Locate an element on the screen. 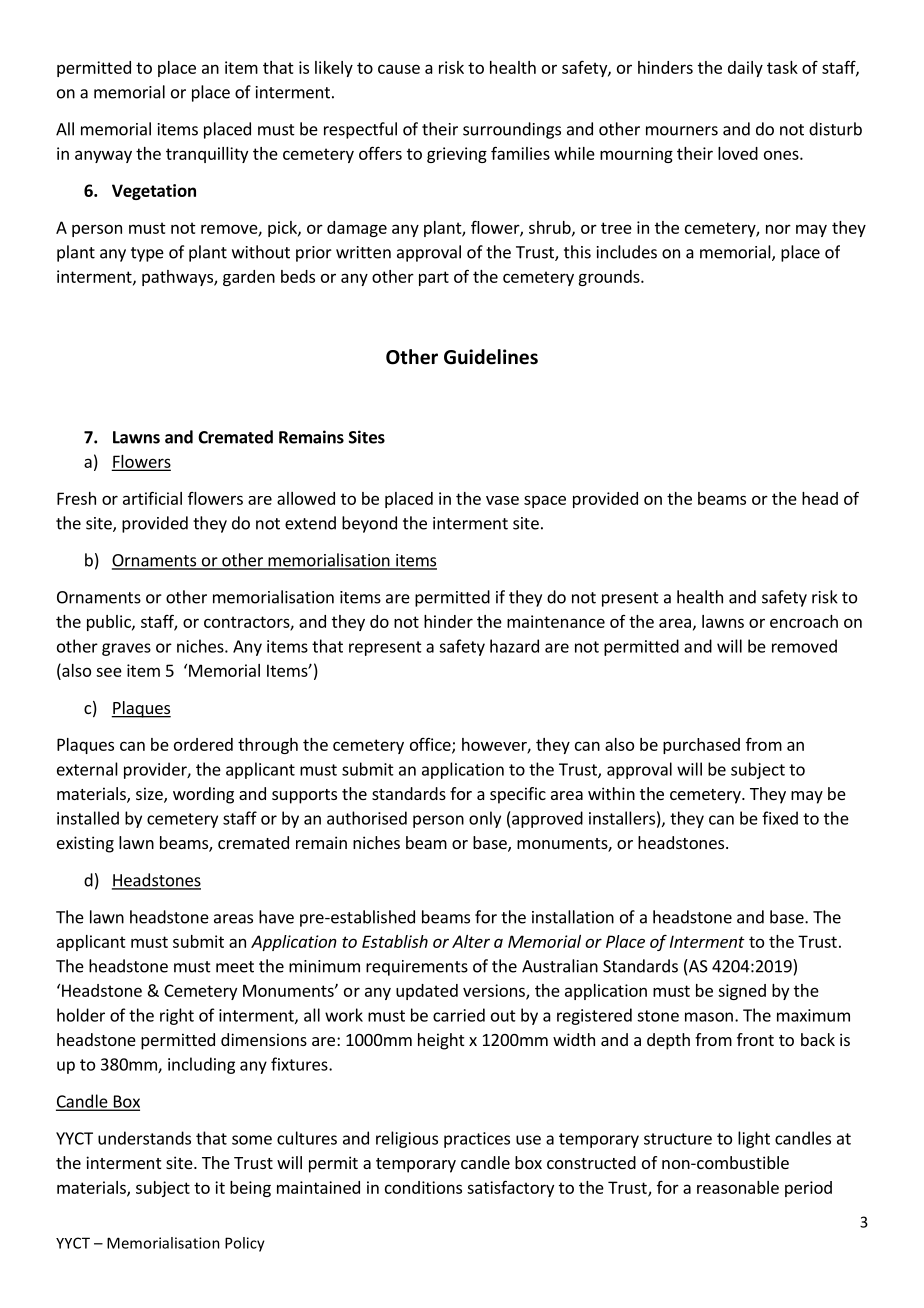 This screenshot has width=924, height=1308. hazard is located at coordinates (514, 646).
